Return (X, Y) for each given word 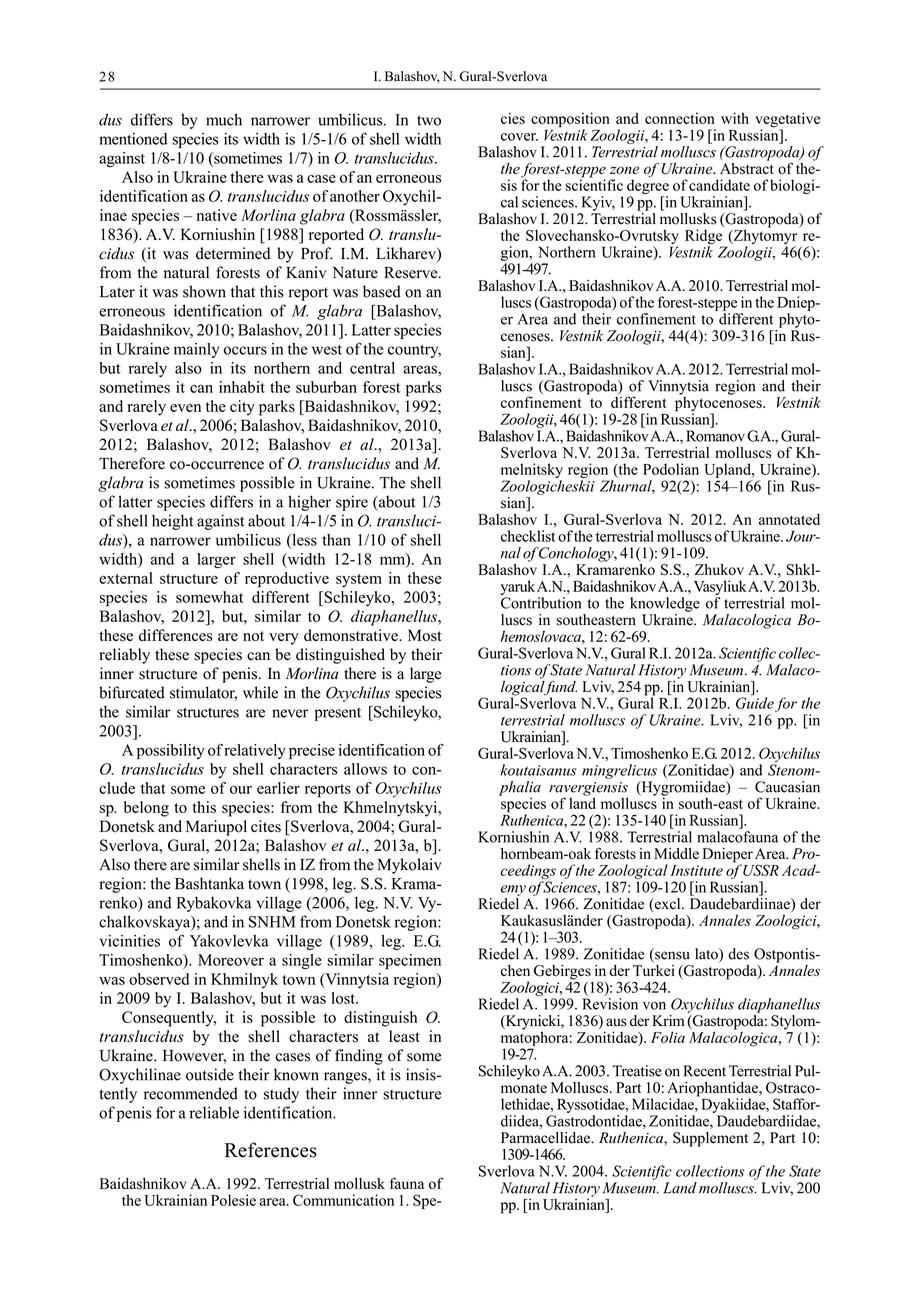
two (429, 120)
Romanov (715, 436)
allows (365, 769)
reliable (214, 1112)
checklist (528, 536)
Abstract (747, 167)
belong (146, 809)
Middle (676, 853)
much (224, 119)
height (172, 522)
